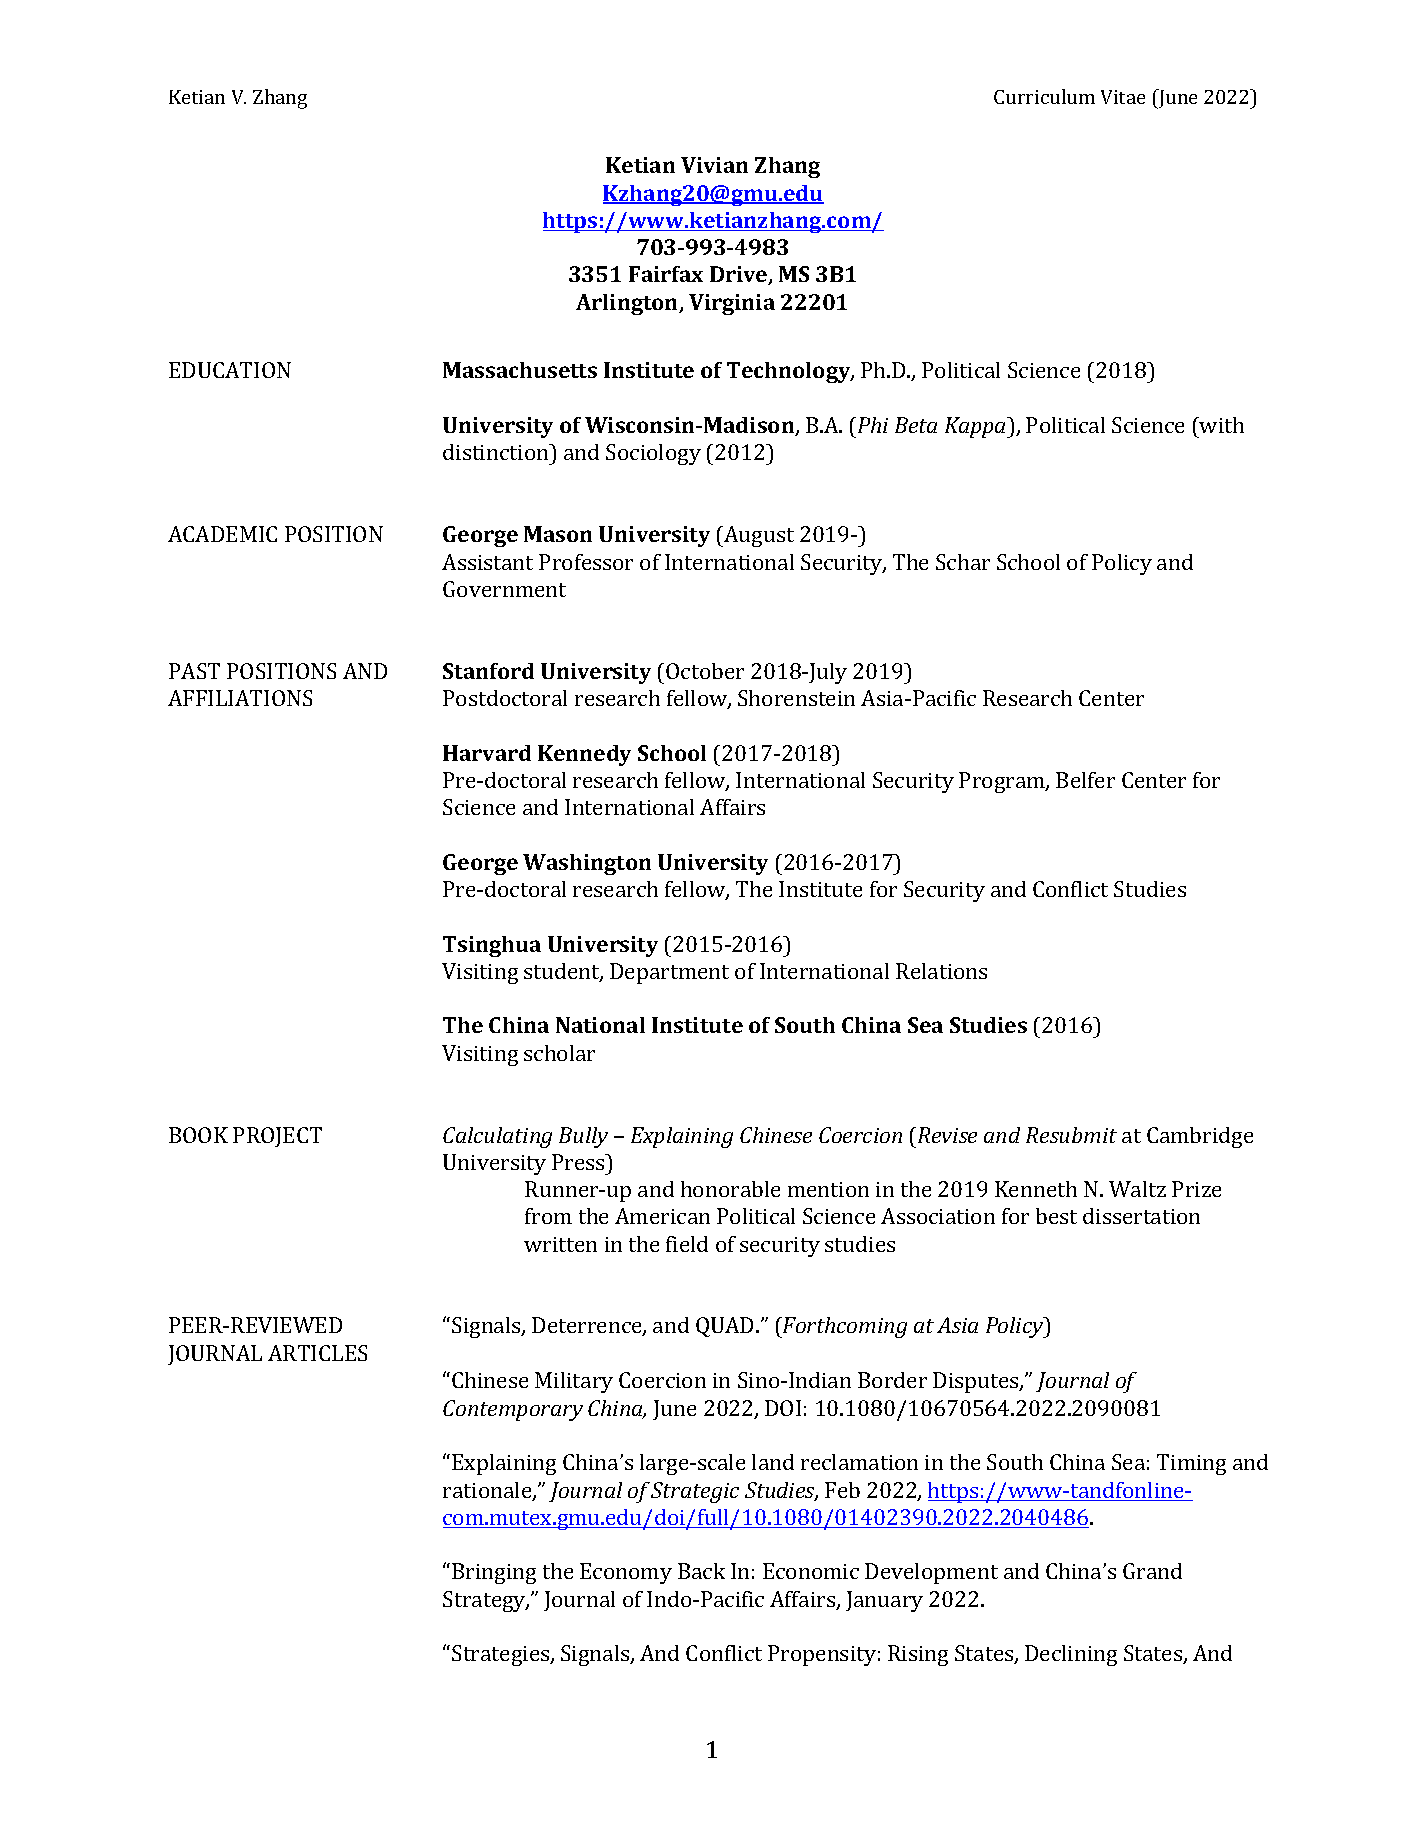  What do you see at coordinates (977, 427) in the screenshot?
I see `Kappa` at bounding box center [977, 427].
